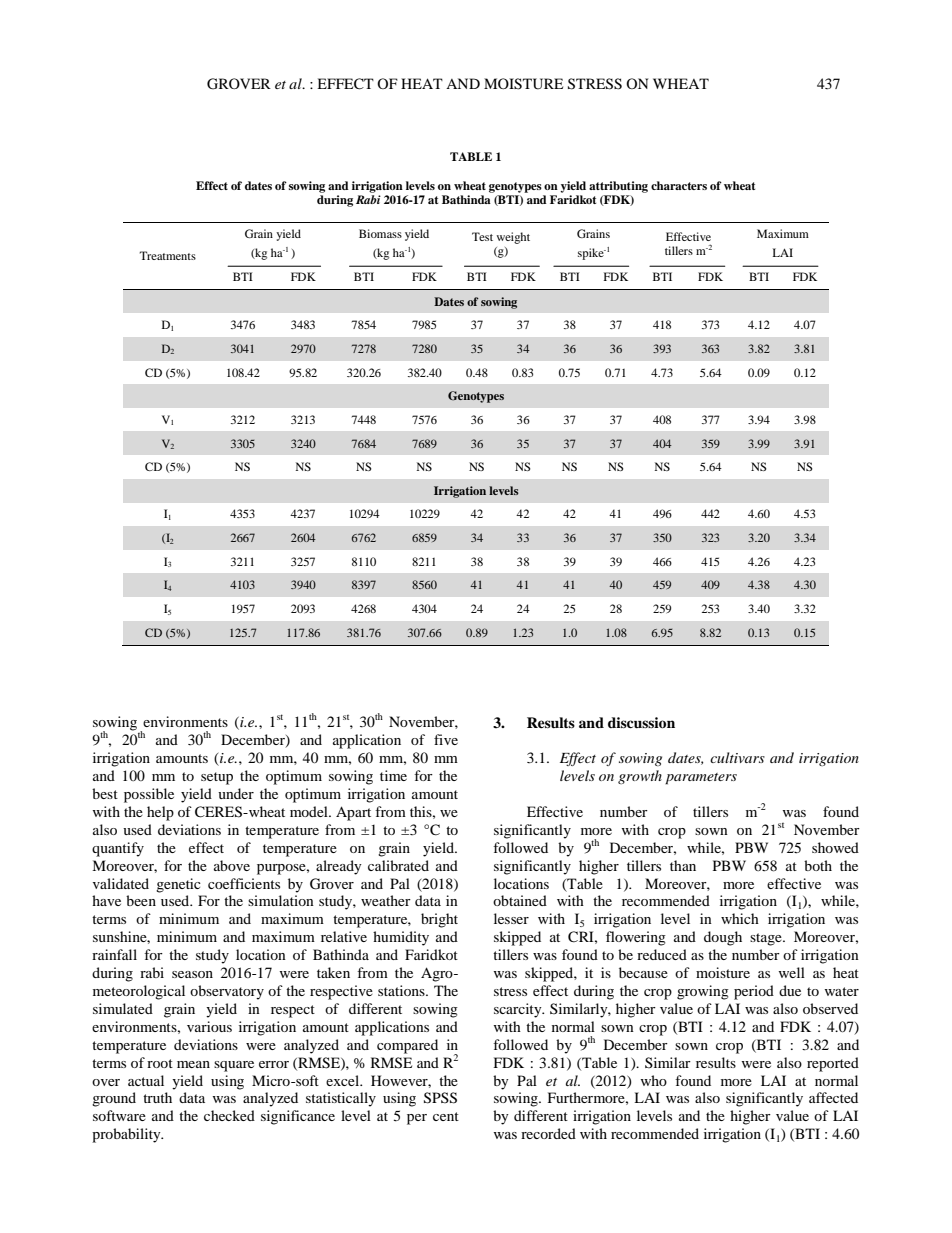 Image resolution: width=952 pixels, height=1233 pixels. Describe the element at coordinates (679, 185) in the screenshot. I see `characters` at that location.
